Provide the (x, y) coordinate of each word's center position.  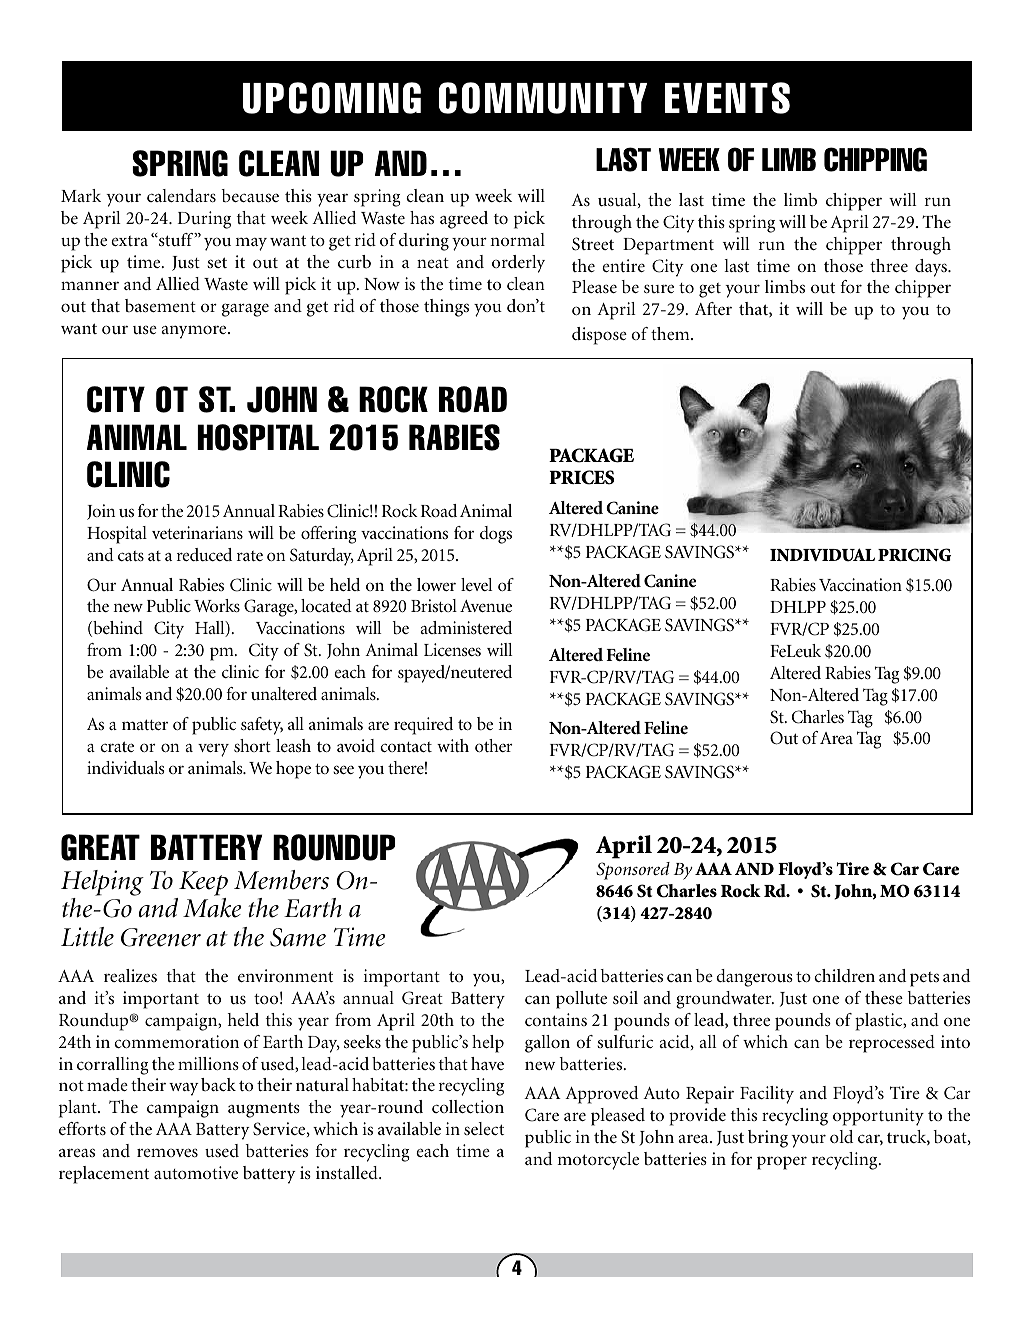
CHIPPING (875, 159)
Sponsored (633, 871)
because (250, 196)
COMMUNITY (543, 98)
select (484, 1128)
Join (101, 512)
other (494, 745)
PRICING (914, 555)
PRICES (581, 477)
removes (167, 1152)
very (213, 750)
